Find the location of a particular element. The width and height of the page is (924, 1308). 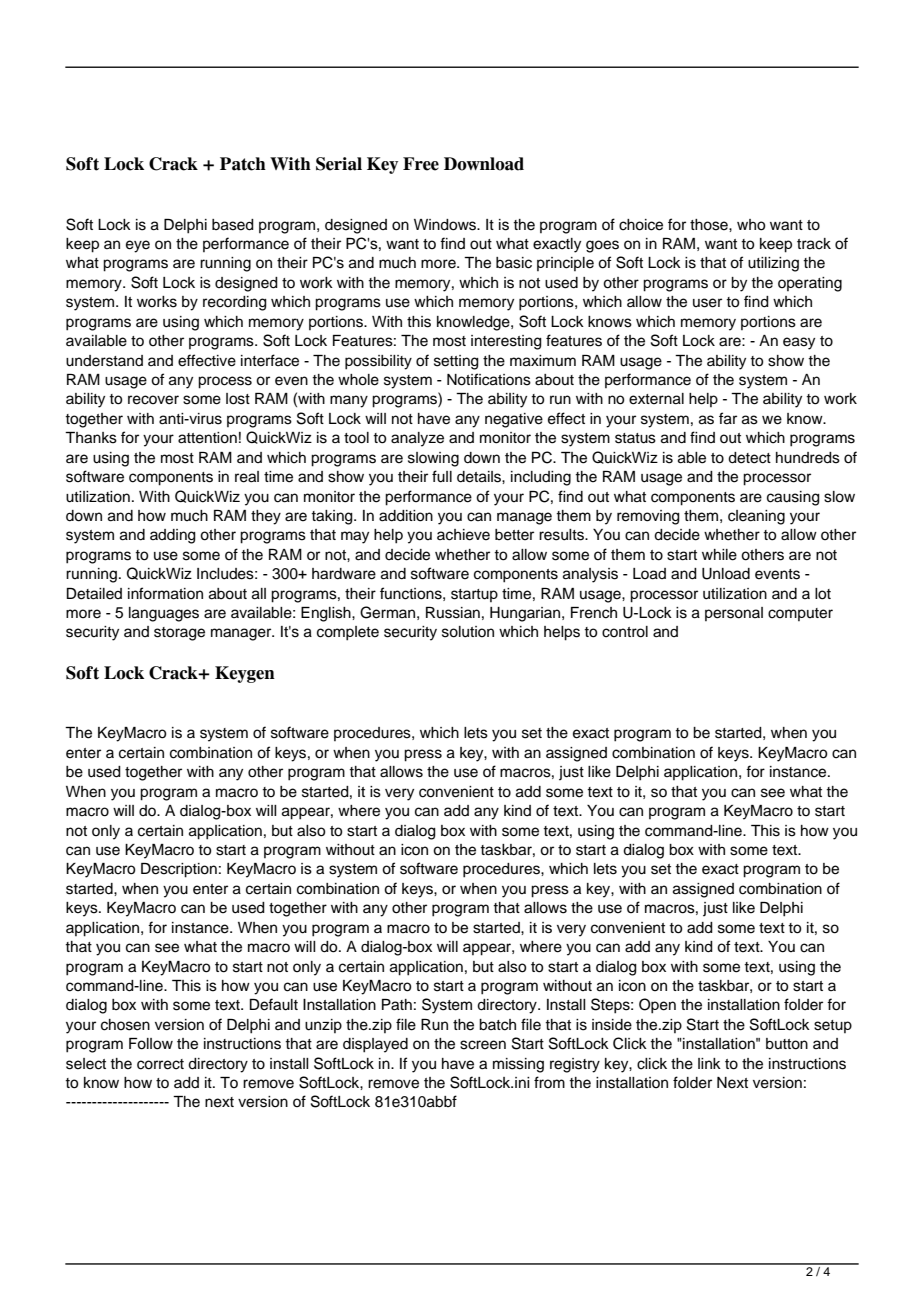

correct is located at coordinates (160, 1064).
